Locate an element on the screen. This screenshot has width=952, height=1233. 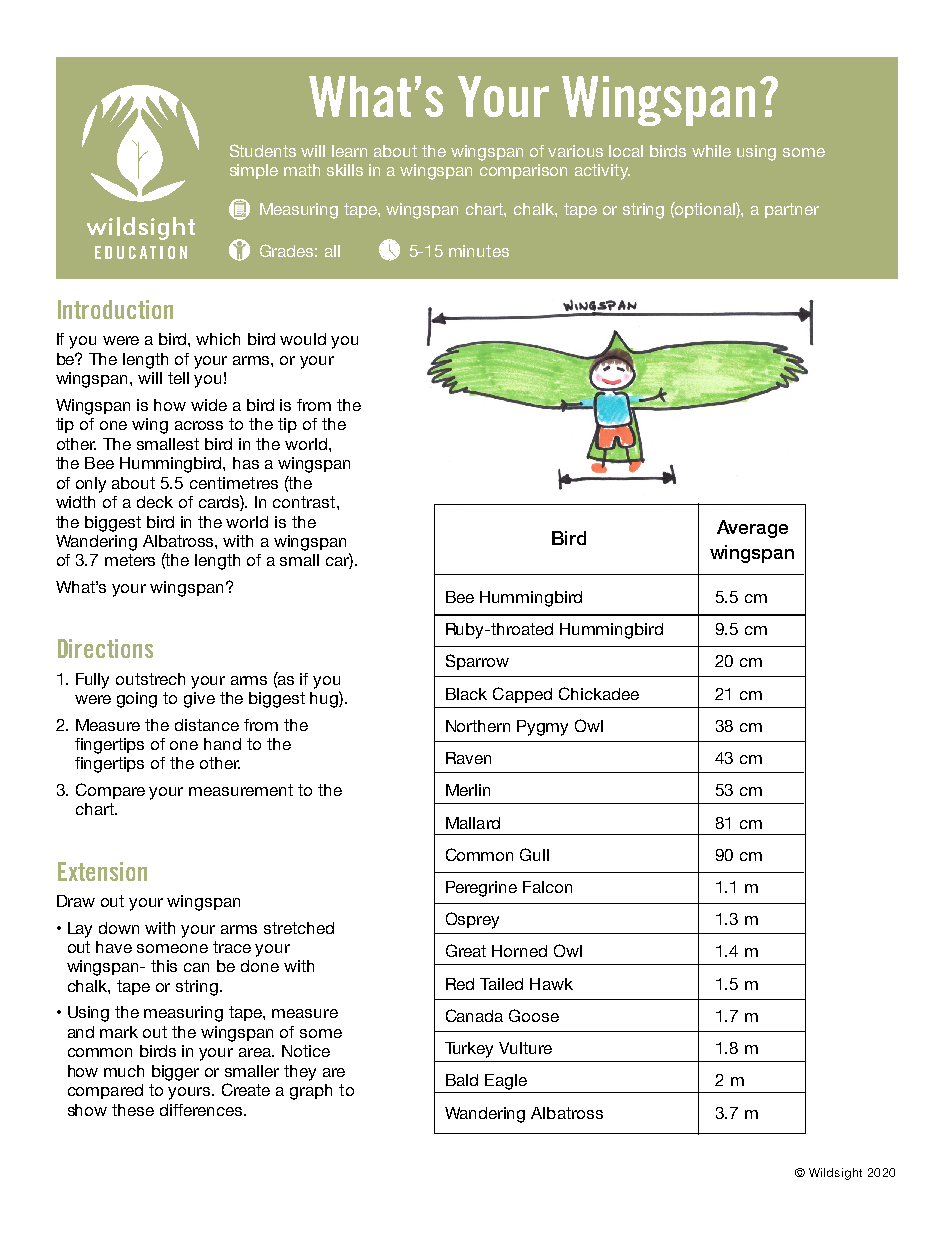
skills is located at coordinates (345, 170).
